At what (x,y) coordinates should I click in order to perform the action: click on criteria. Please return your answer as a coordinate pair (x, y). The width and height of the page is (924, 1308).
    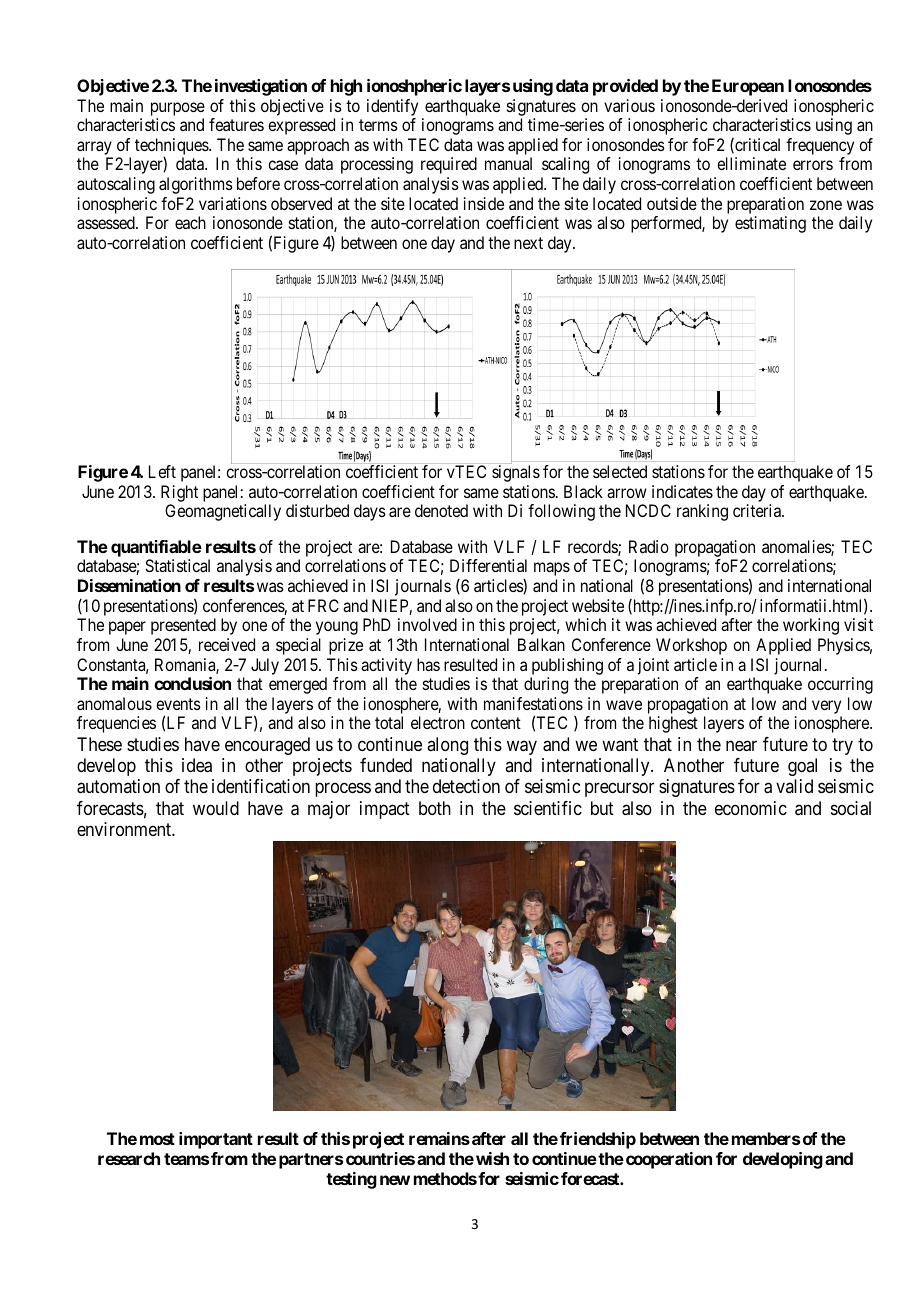
    Looking at the image, I should click on (758, 510).
